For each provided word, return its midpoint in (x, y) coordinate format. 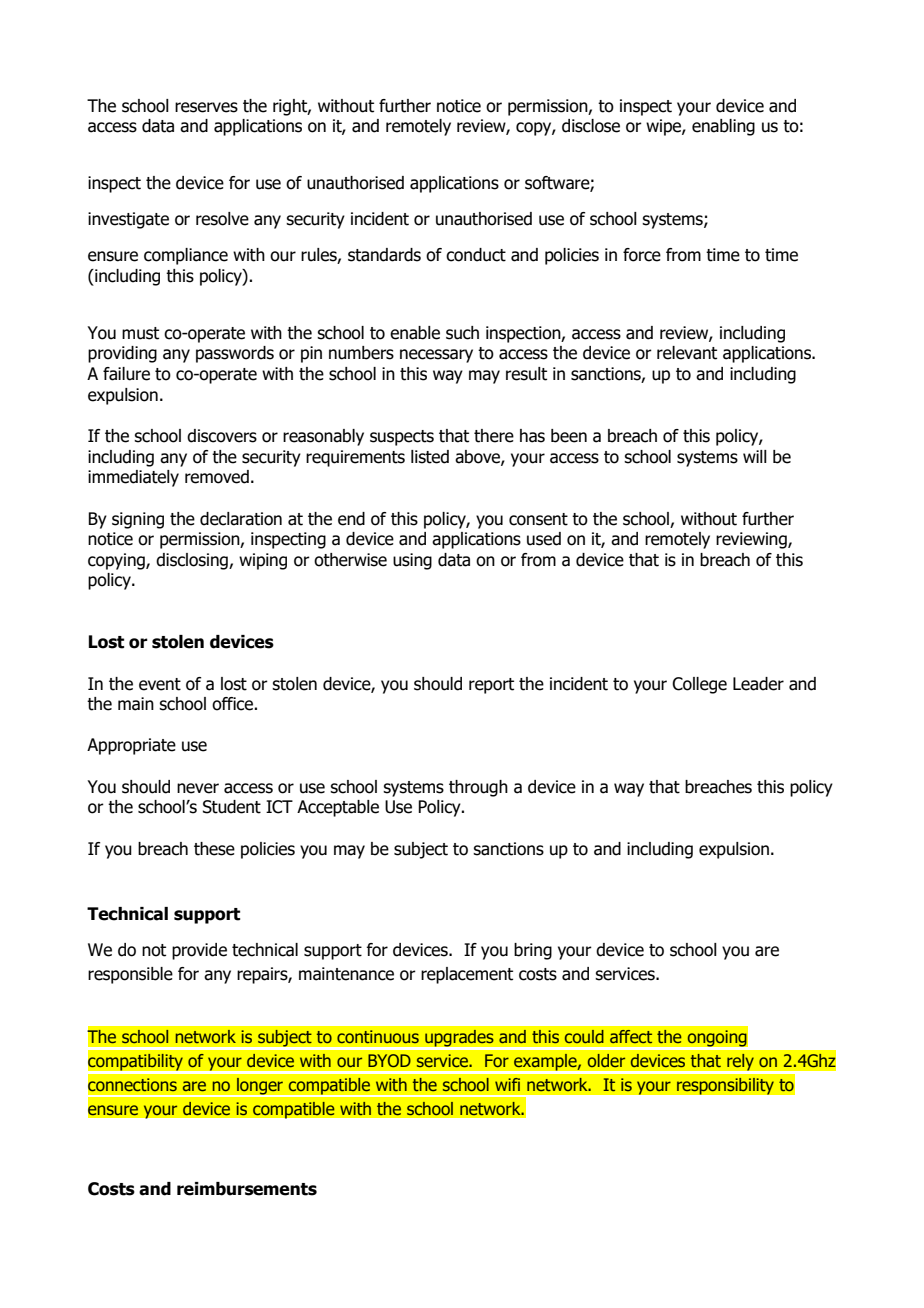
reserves (206, 107)
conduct (476, 255)
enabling (723, 127)
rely (740, 1063)
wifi (507, 1084)
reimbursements (247, 1189)
